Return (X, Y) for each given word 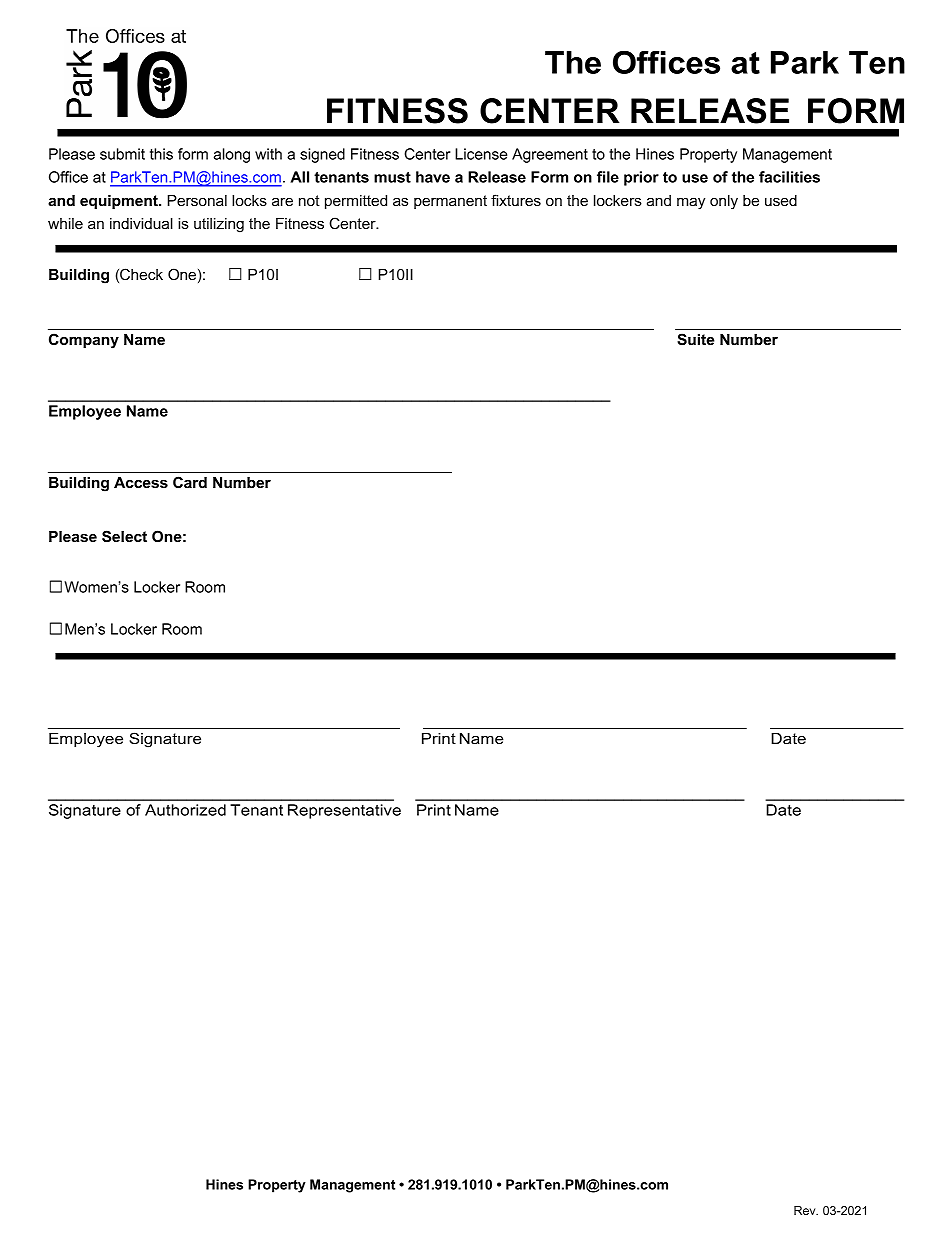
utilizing (219, 225)
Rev (806, 1210)
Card (190, 482)
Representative (344, 811)
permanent (450, 202)
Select (124, 536)
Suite (695, 339)
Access (141, 482)
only (724, 202)
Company (84, 341)
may (691, 203)
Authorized (185, 810)
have (433, 177)
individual (141, 223)
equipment (120, 202)
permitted (356, 202)
